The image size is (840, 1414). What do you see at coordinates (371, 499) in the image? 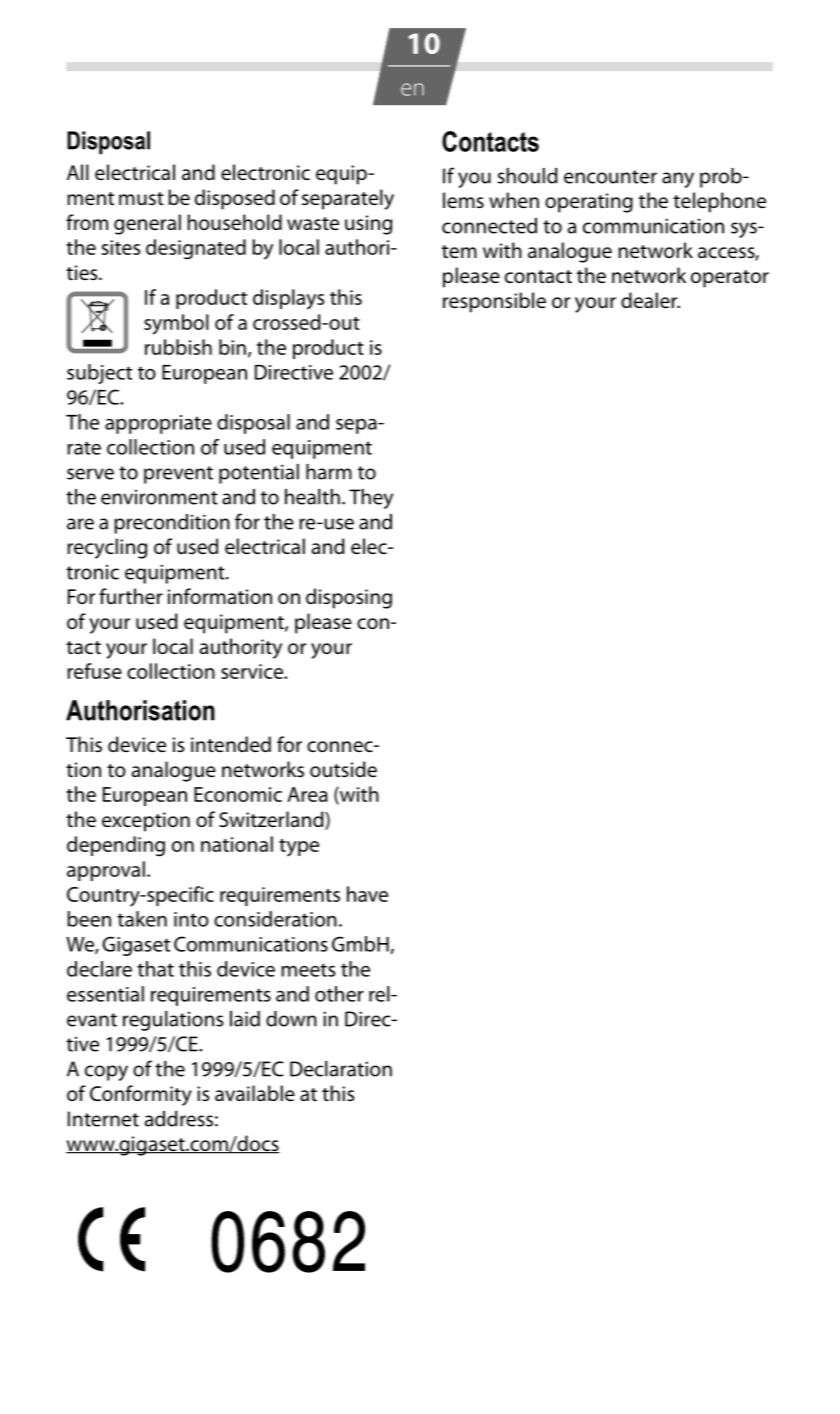
I see `They` at bounding box center [371, 499].
